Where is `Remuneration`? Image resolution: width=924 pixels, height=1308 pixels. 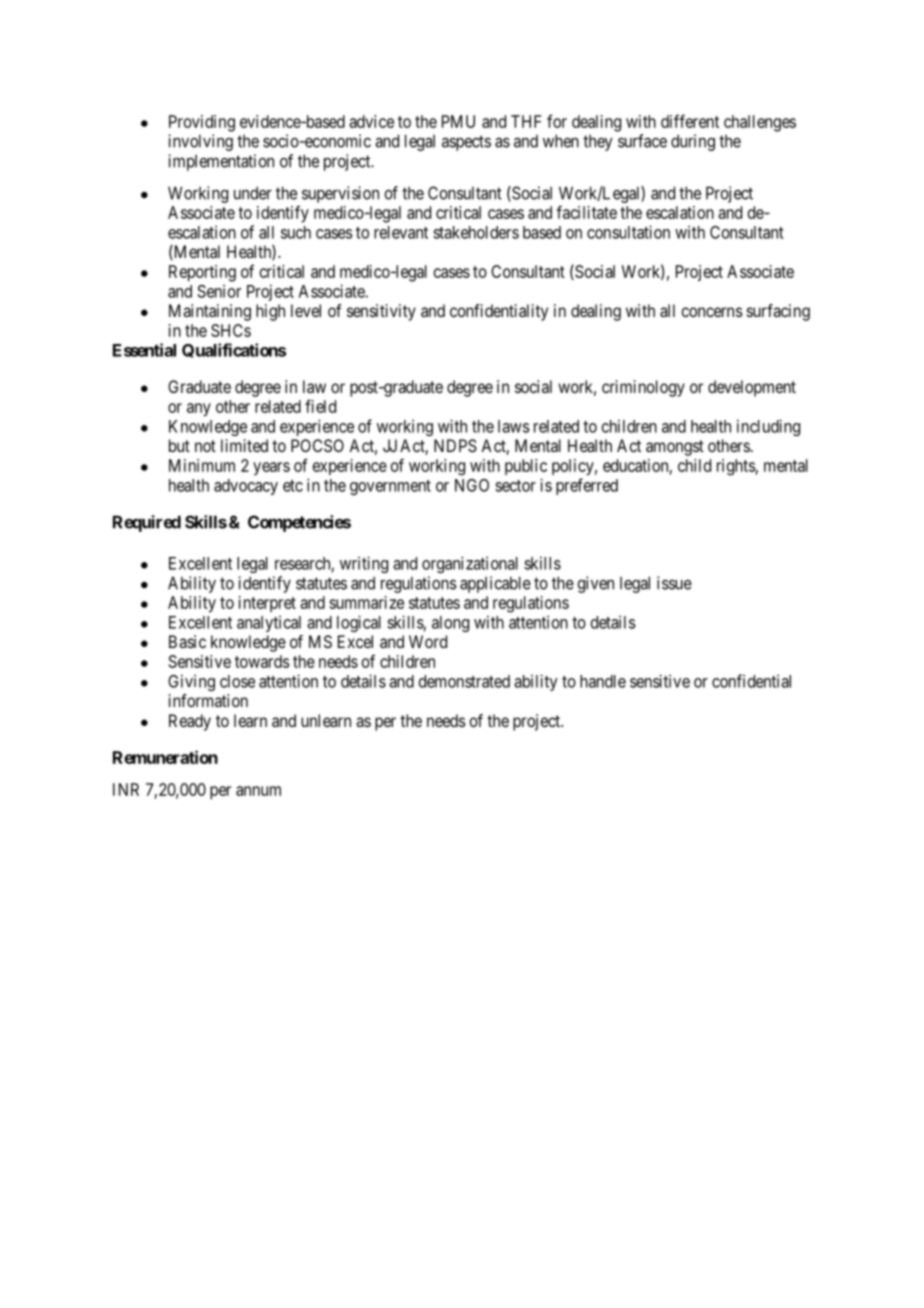
Remuneration is located at coordinates (165, 757).
